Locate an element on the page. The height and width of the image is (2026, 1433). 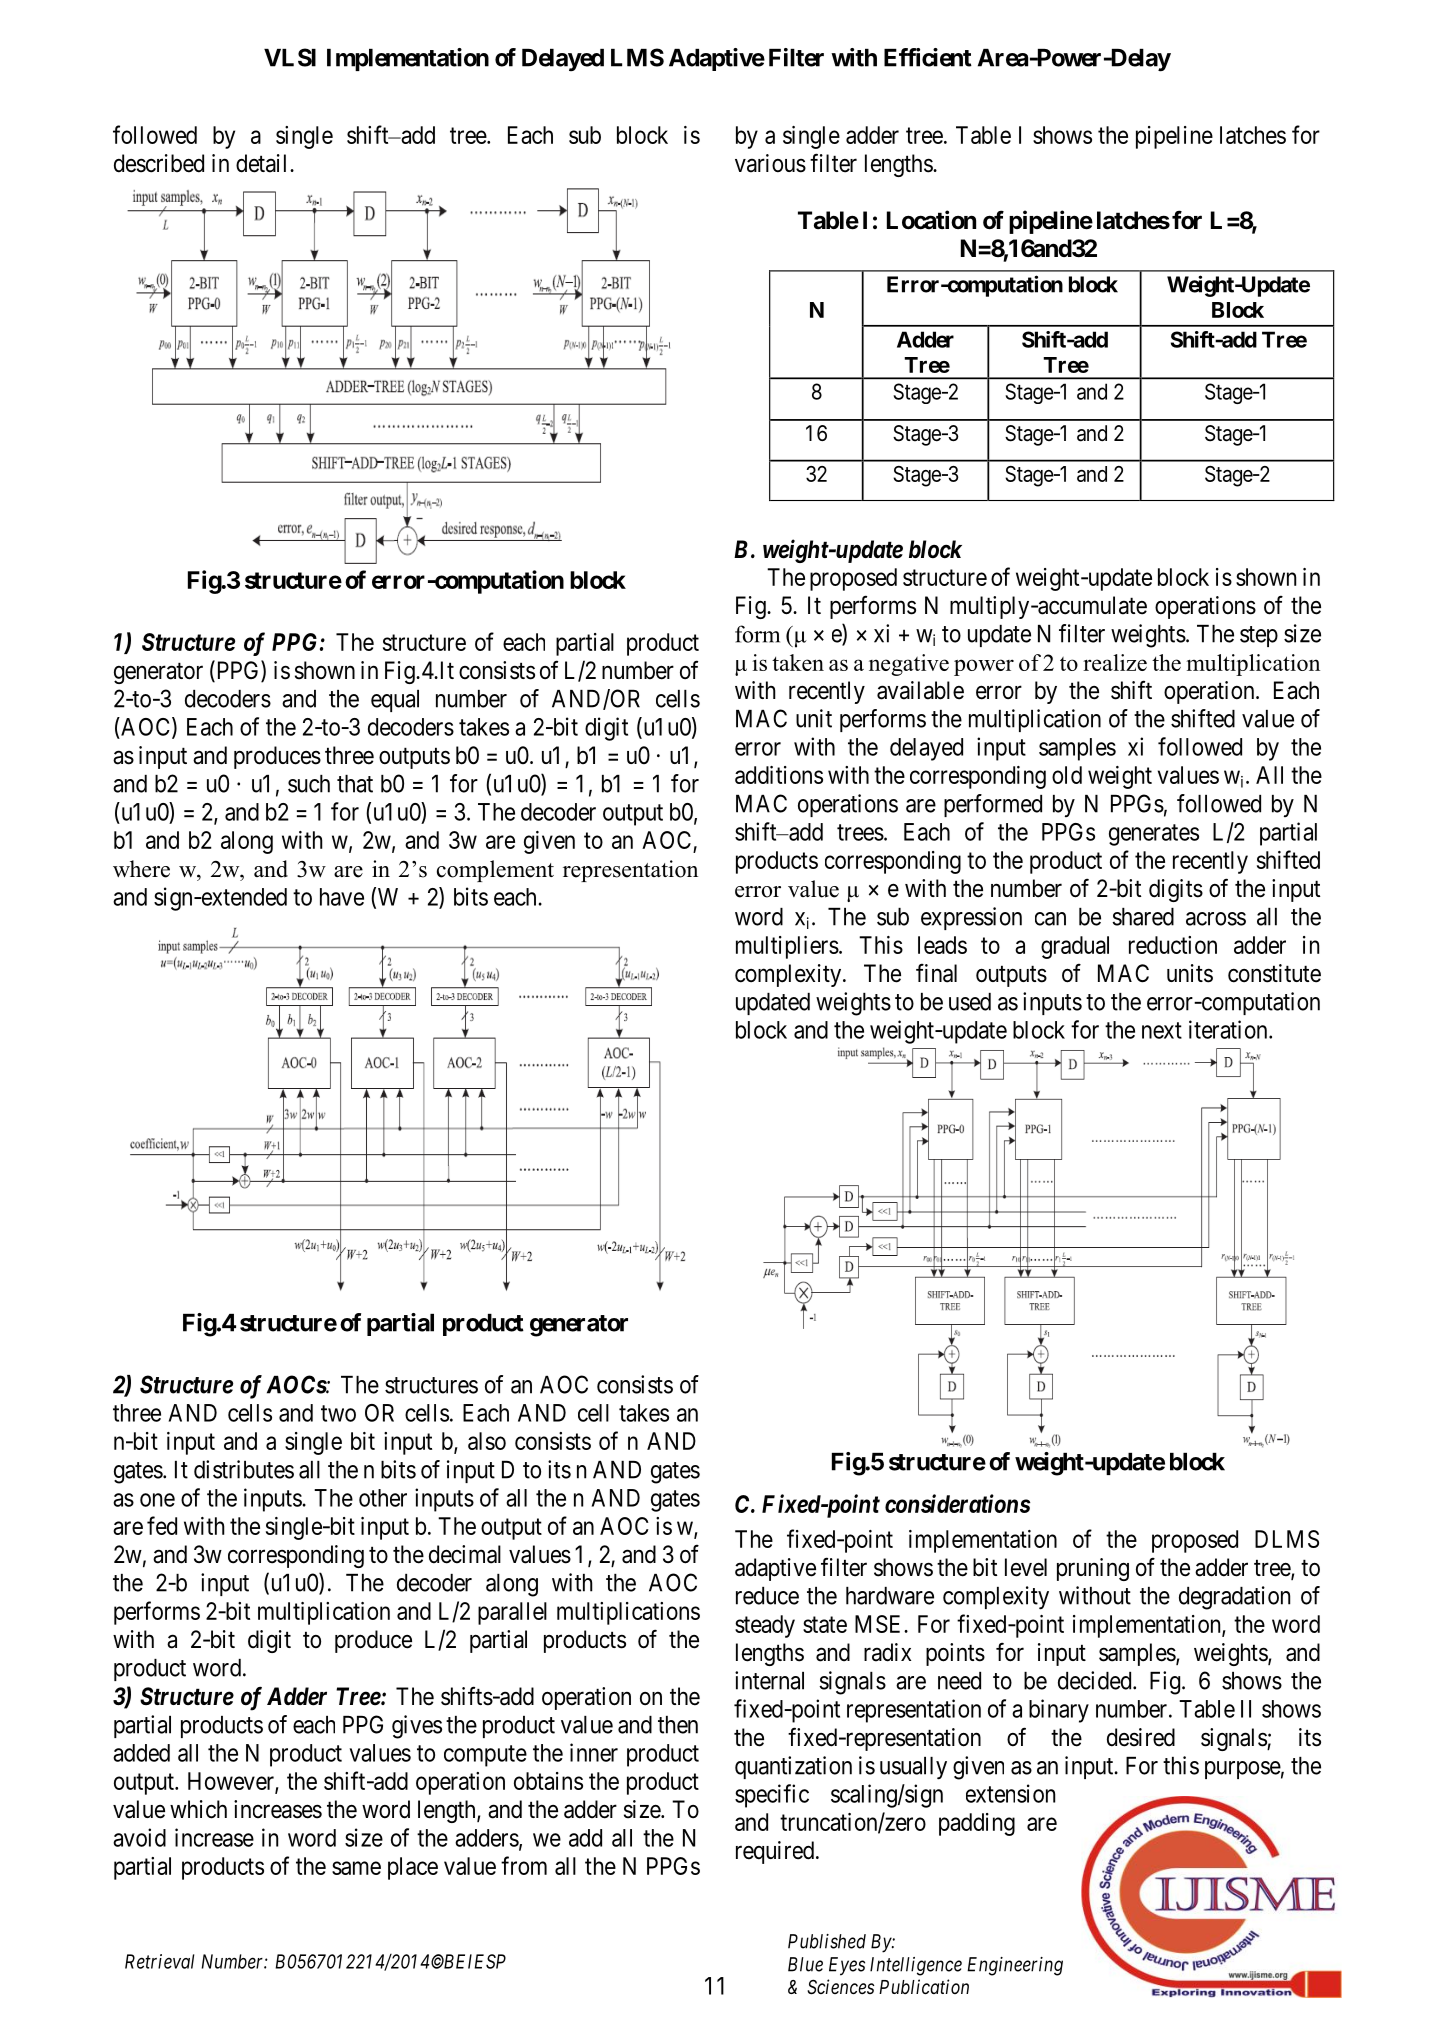
same is located at coordinates (356, 1868).
